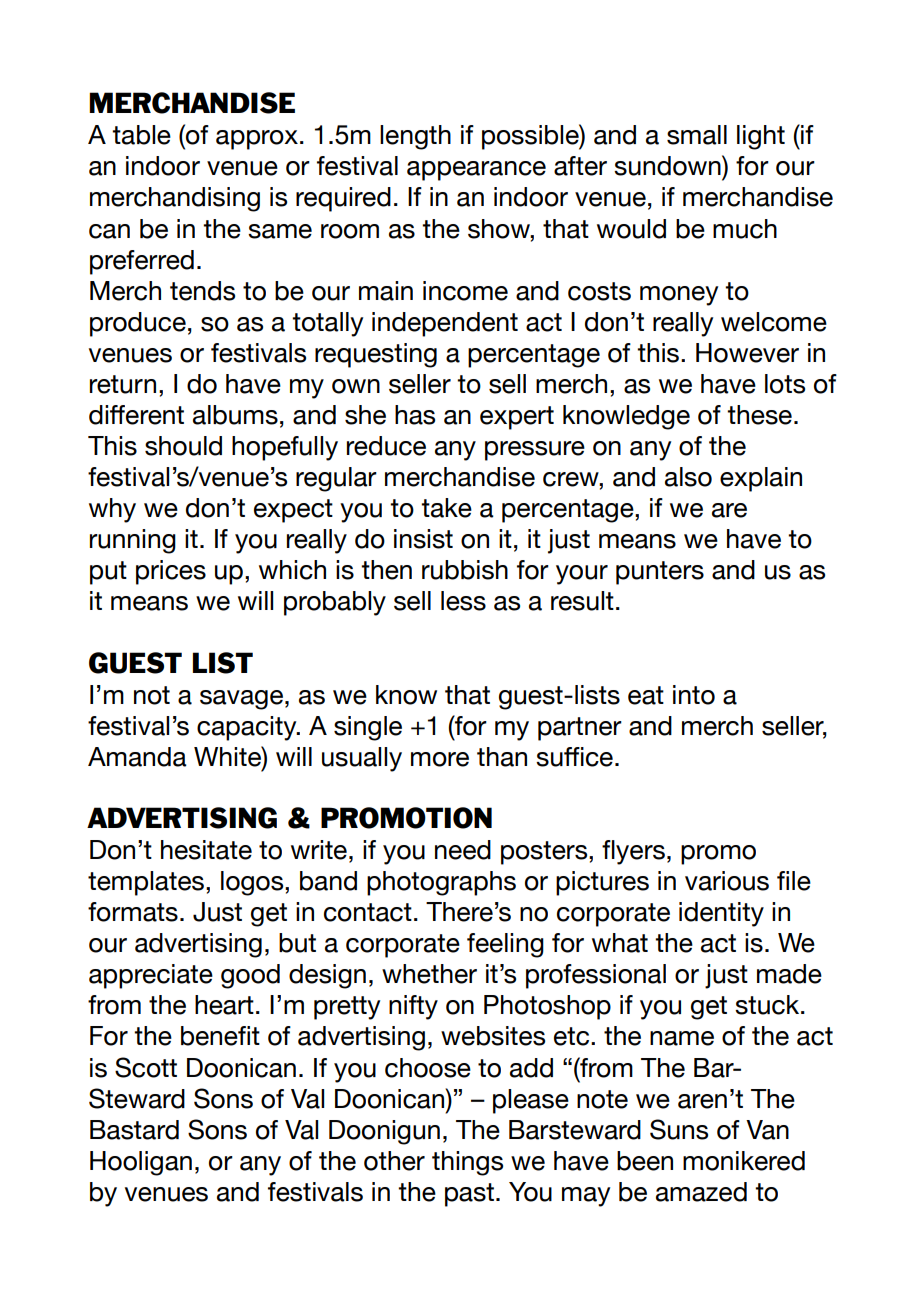 Image resolution: width=924 pixels, height=1308 pixels. Describe the element at coordinates (241, 700) in the page. I see `savage` at that location.
